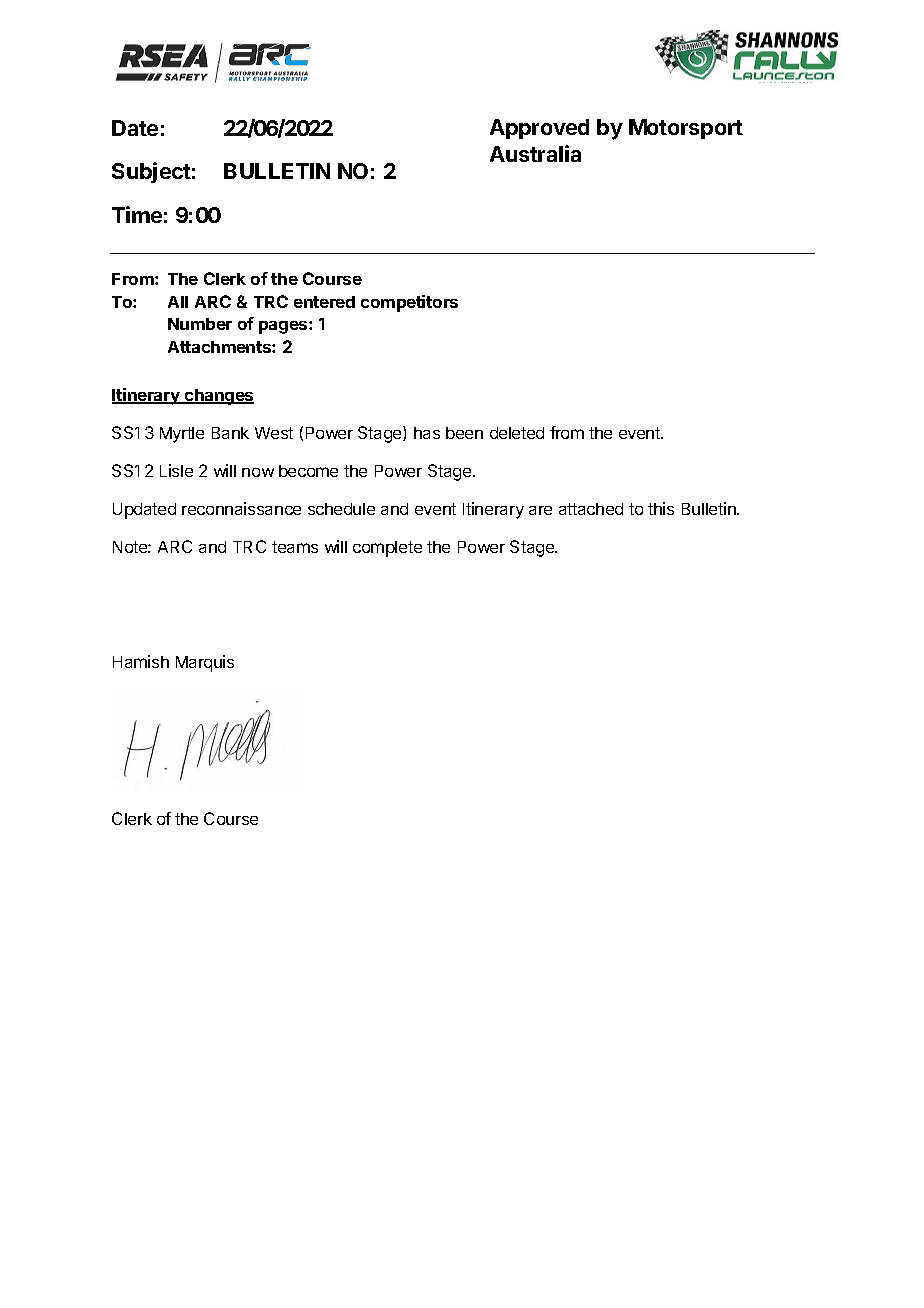  Describe the element at coordinates (591, 509) in the screenshot. I see `attached` at that location.
